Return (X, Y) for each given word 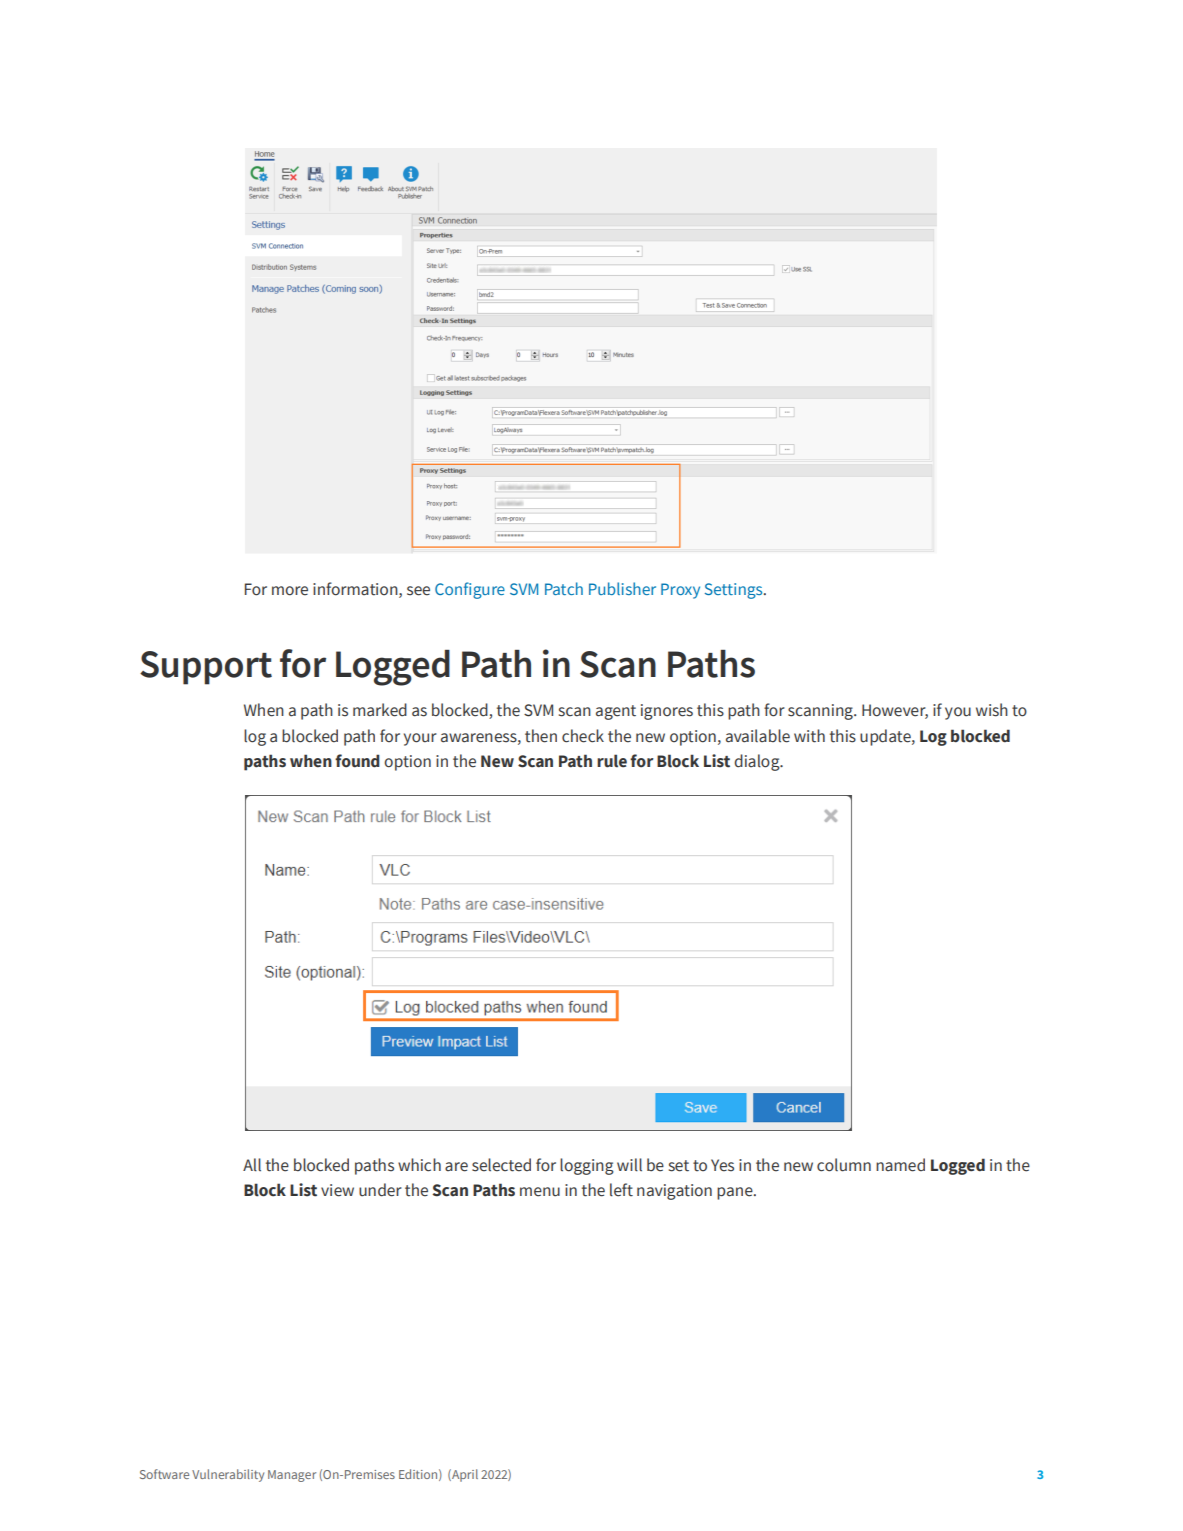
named (900, 1165)
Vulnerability (228, 1475)
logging (587, 1166)
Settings (735, 591)
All (252, 1165)
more (290, 591)
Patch (564, 588)
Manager (292, 1476)
